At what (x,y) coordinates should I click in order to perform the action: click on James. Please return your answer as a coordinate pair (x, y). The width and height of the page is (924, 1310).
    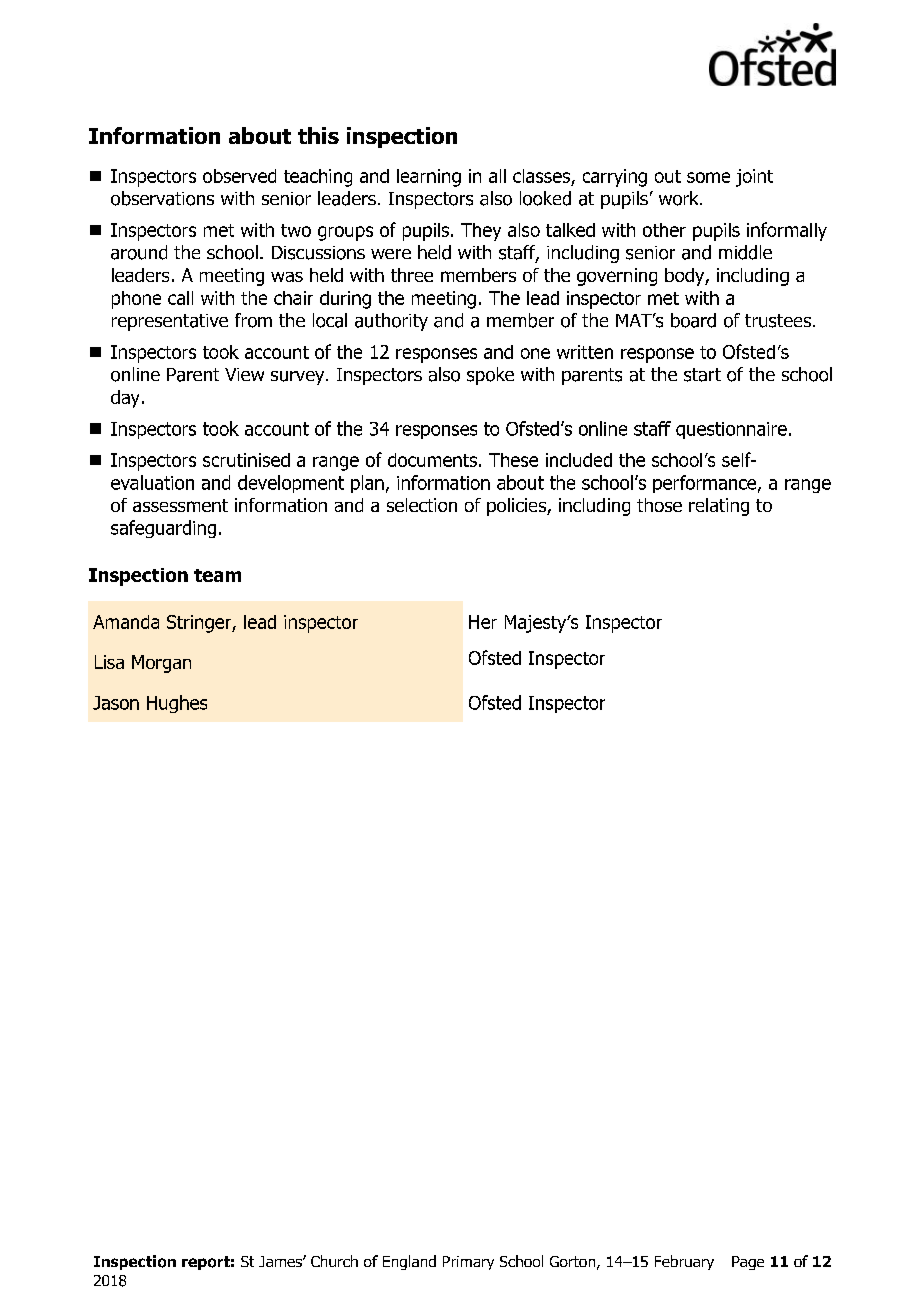
    Looking at the image, I should click on (281, 1261).
